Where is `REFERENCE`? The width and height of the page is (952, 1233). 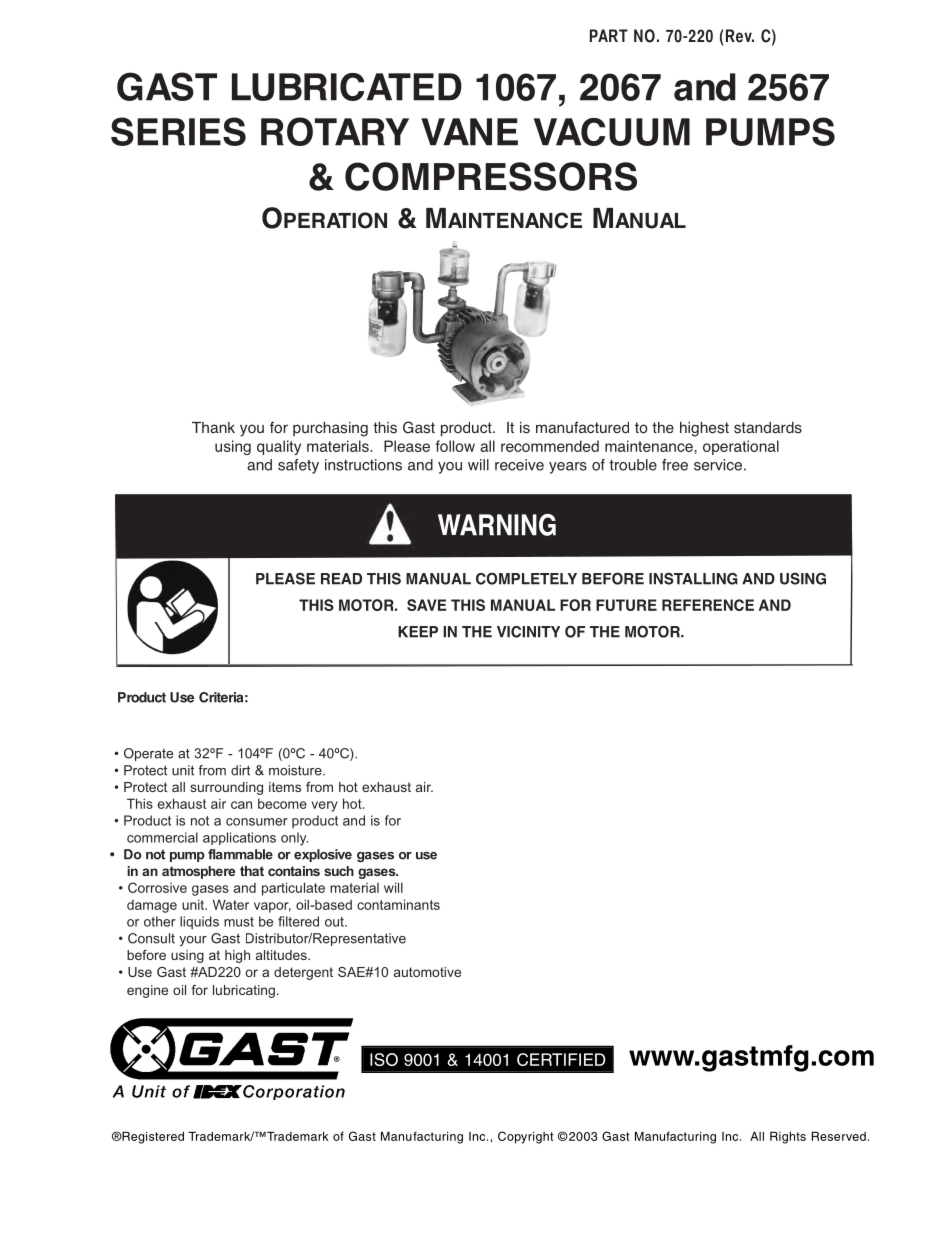 REFERENCE is located at coordinates (708, 605).
